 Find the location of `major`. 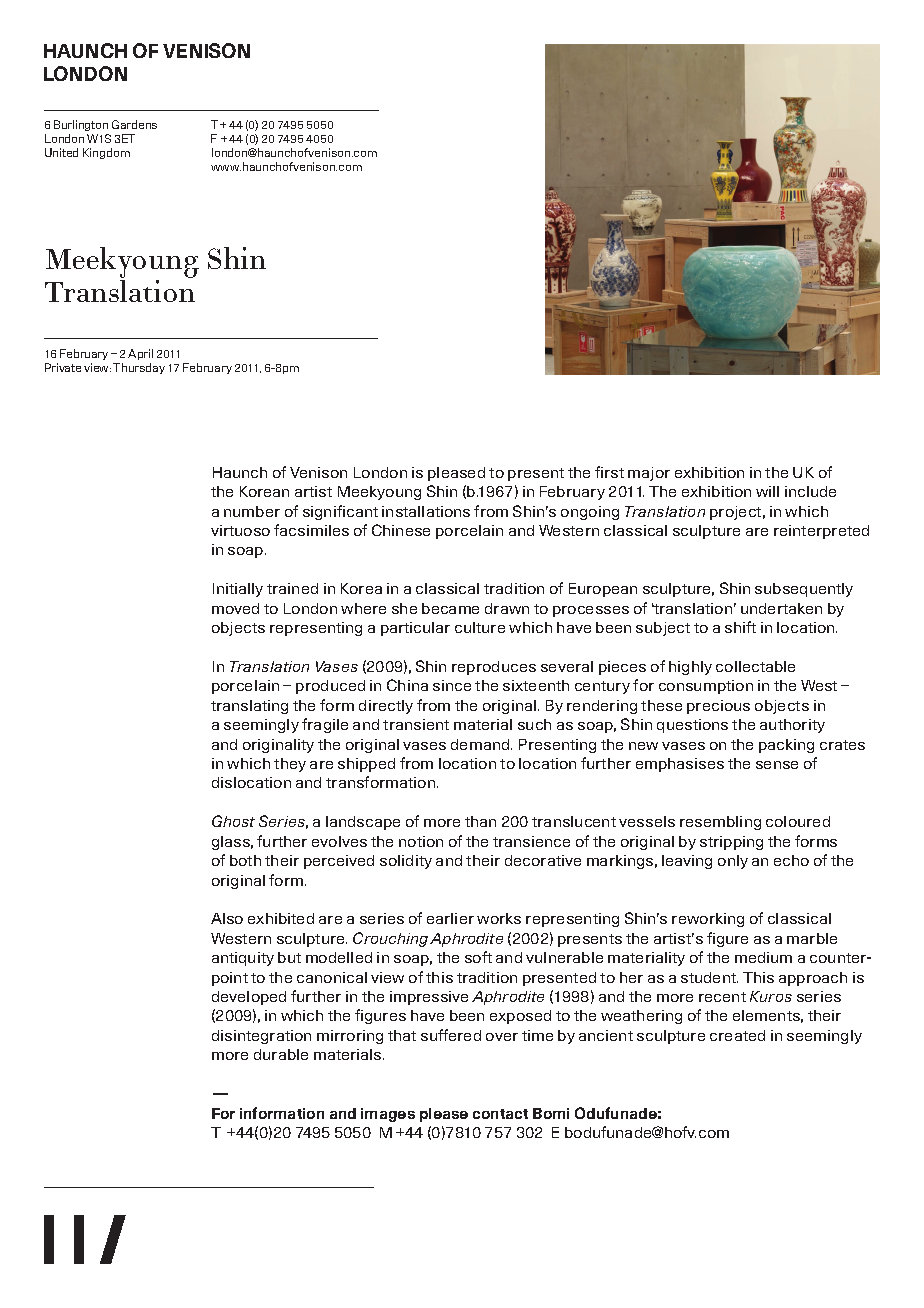

major is located at coordinates (649, 474).
